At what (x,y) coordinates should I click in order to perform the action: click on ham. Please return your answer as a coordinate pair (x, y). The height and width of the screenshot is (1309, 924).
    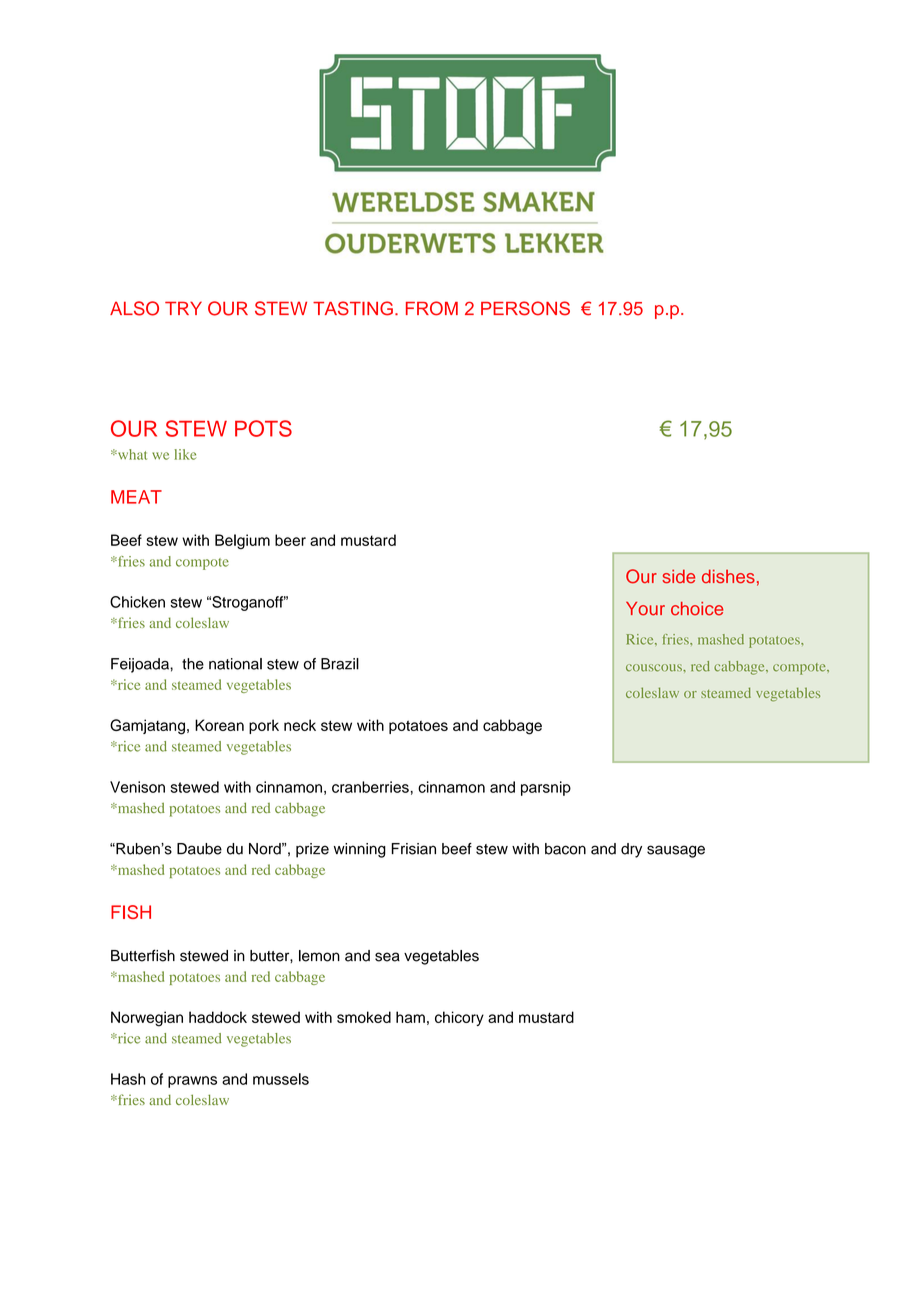
    Looking at the image, I should click on (410, 1017).
